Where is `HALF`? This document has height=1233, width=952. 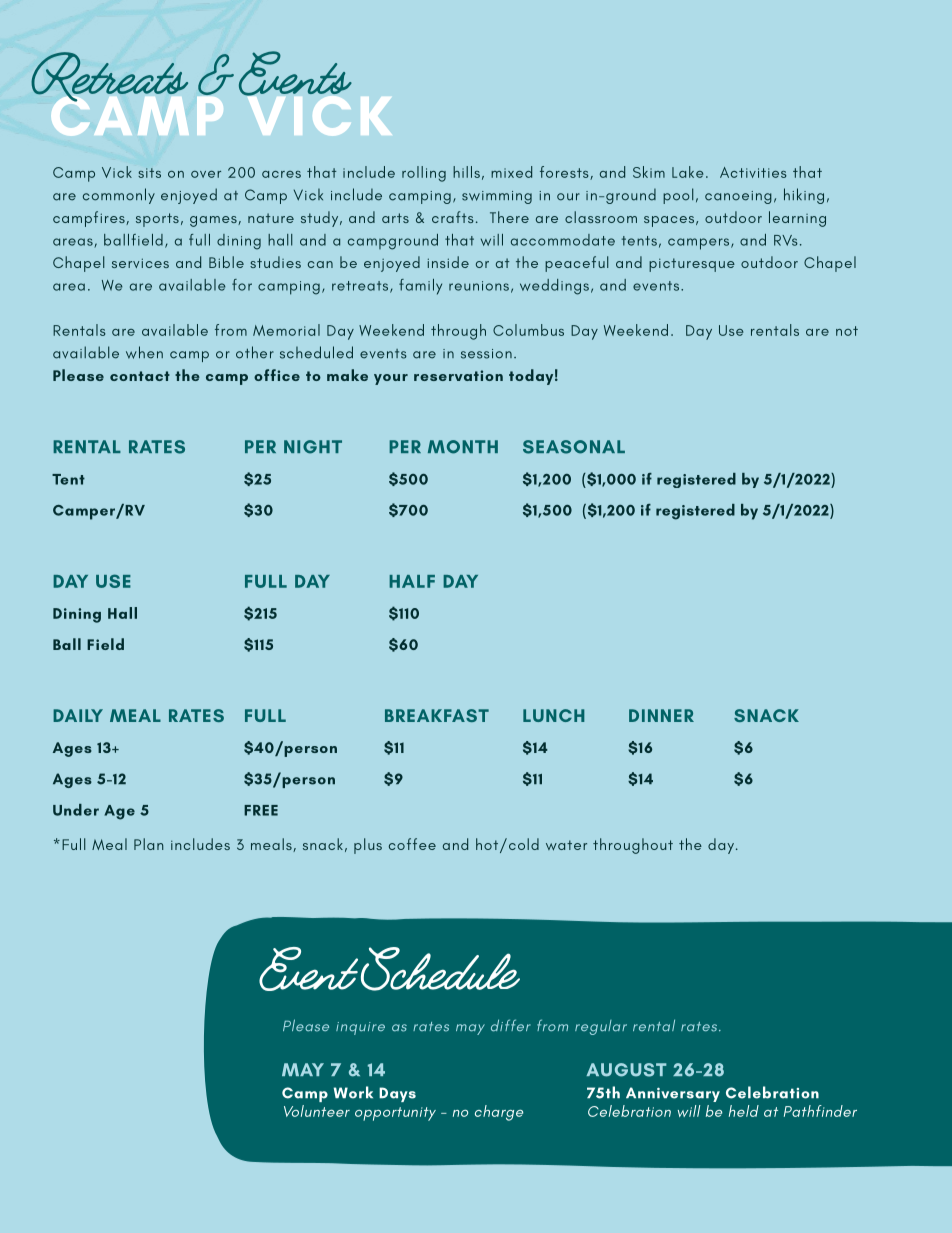 HALF is located at coordinates (412, 581).
